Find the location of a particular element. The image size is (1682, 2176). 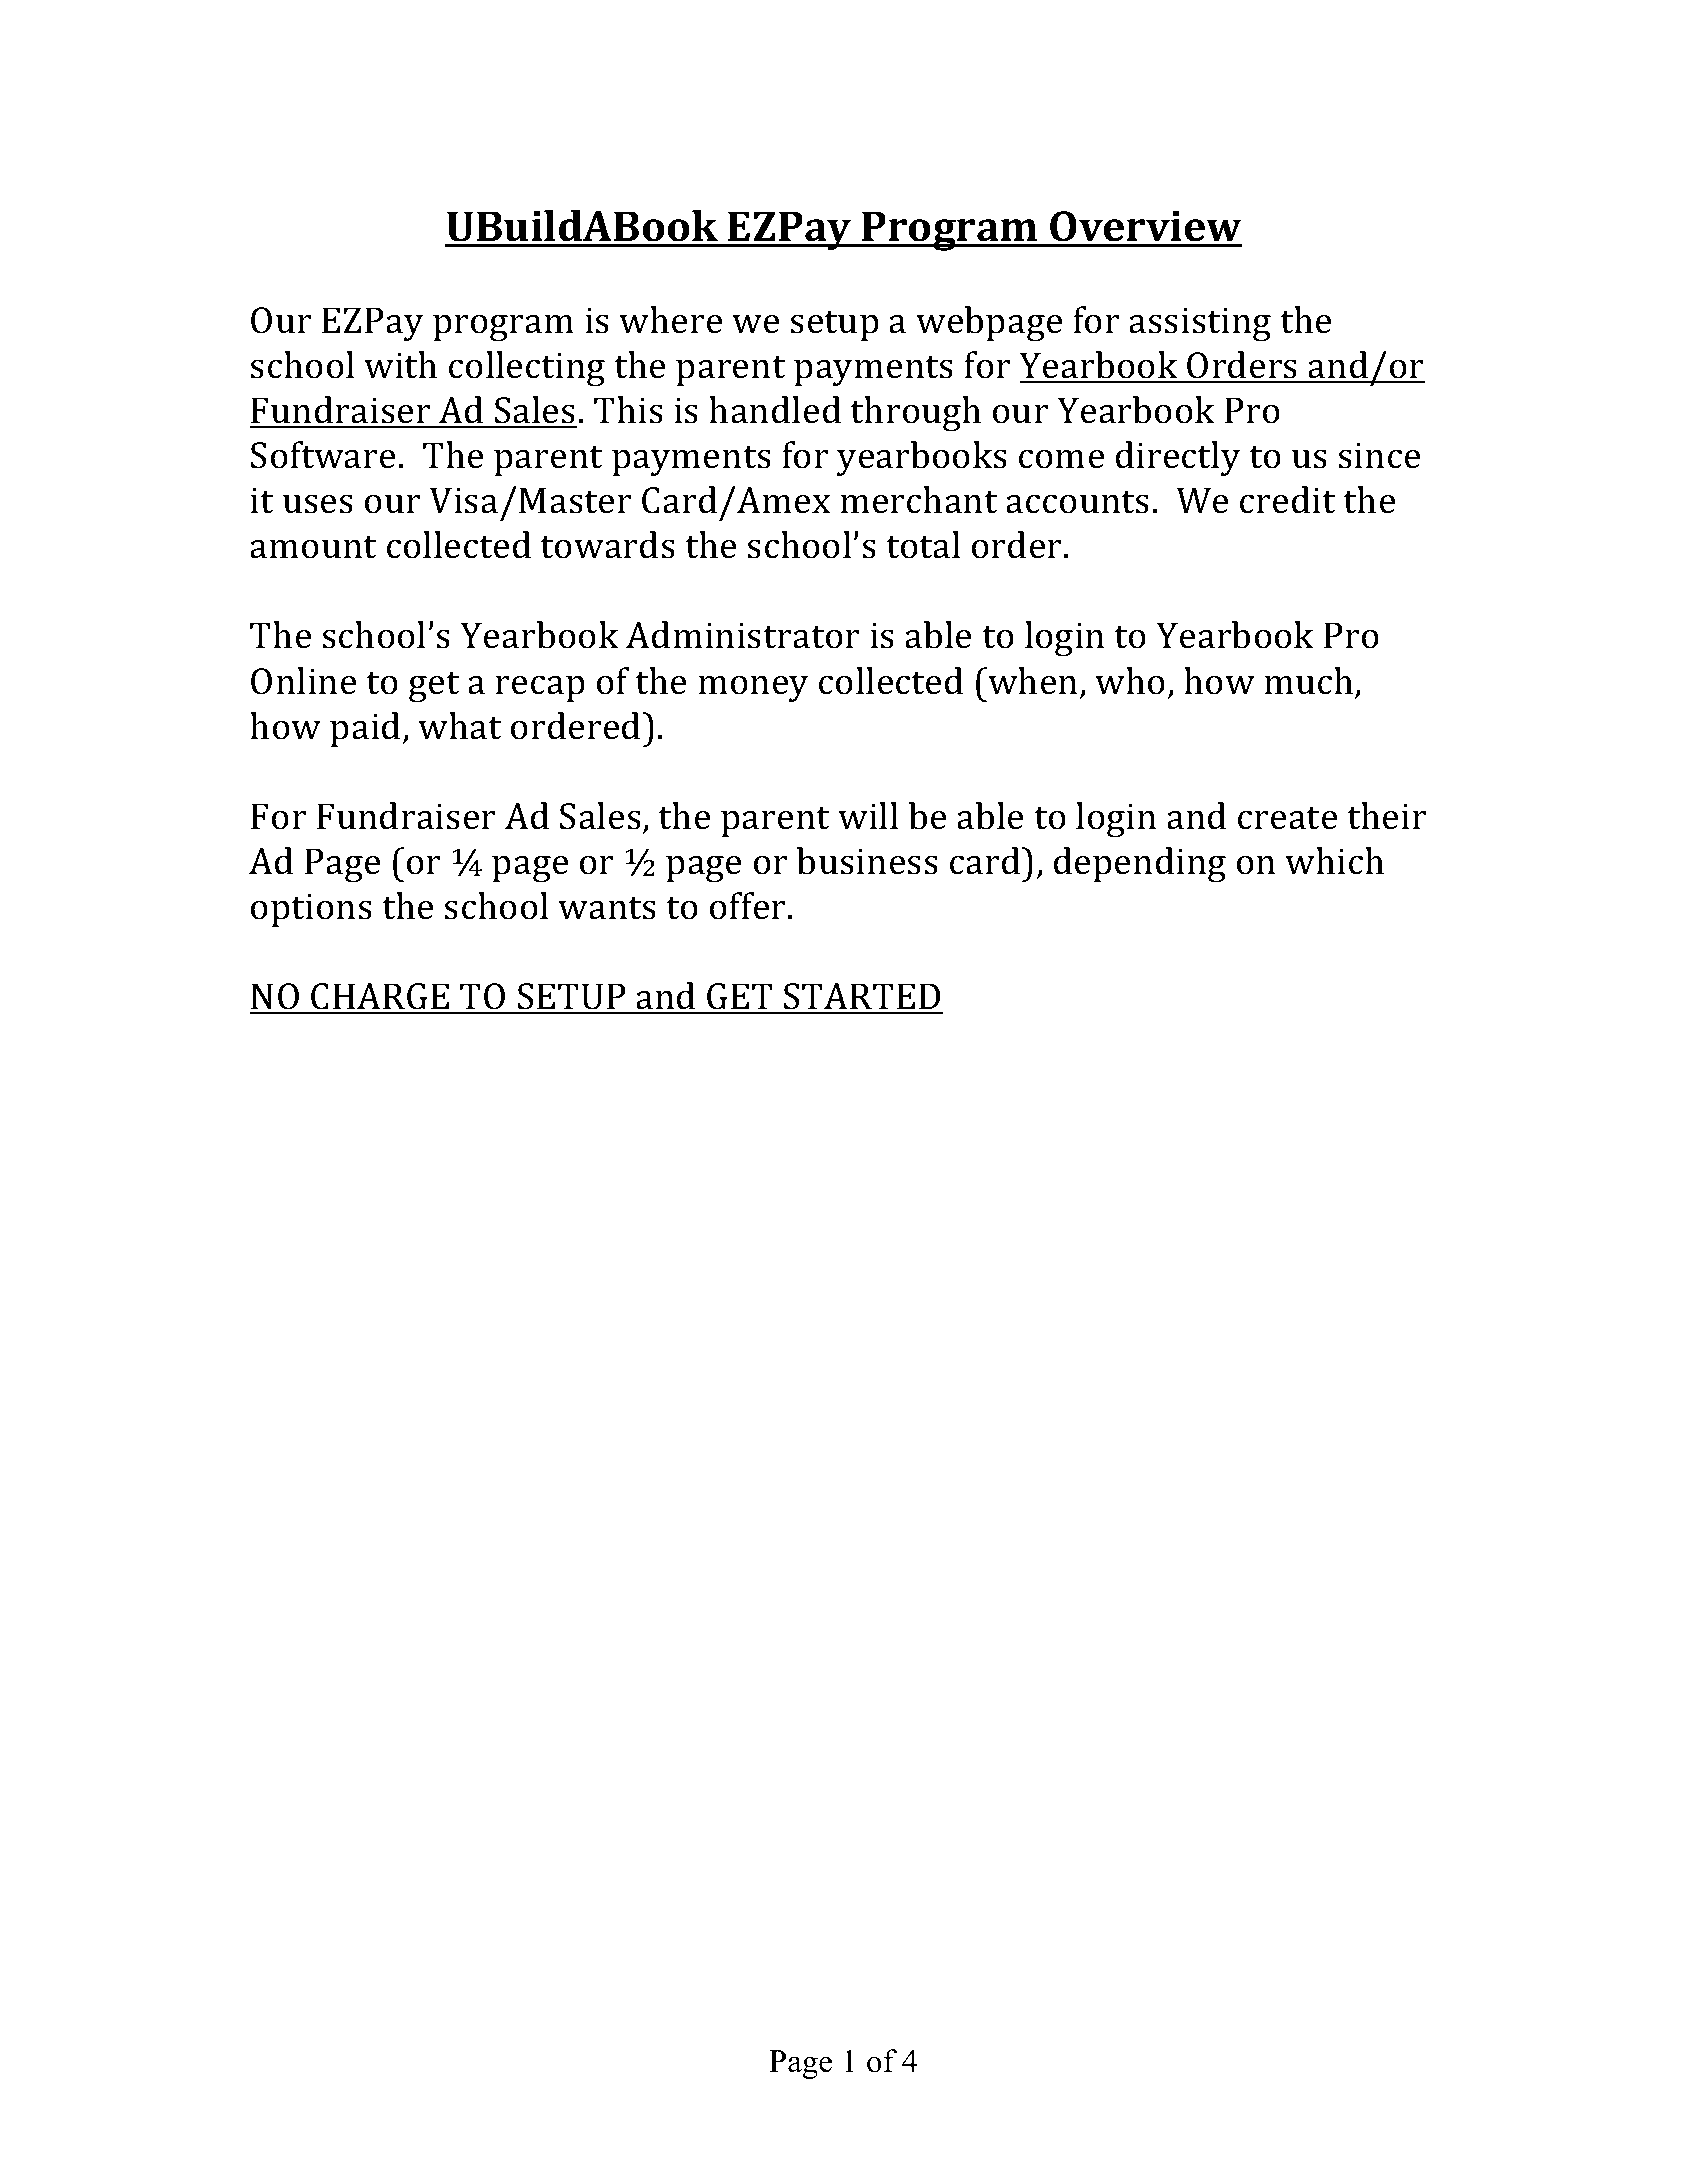

with is located at coordinates (400, 365).
